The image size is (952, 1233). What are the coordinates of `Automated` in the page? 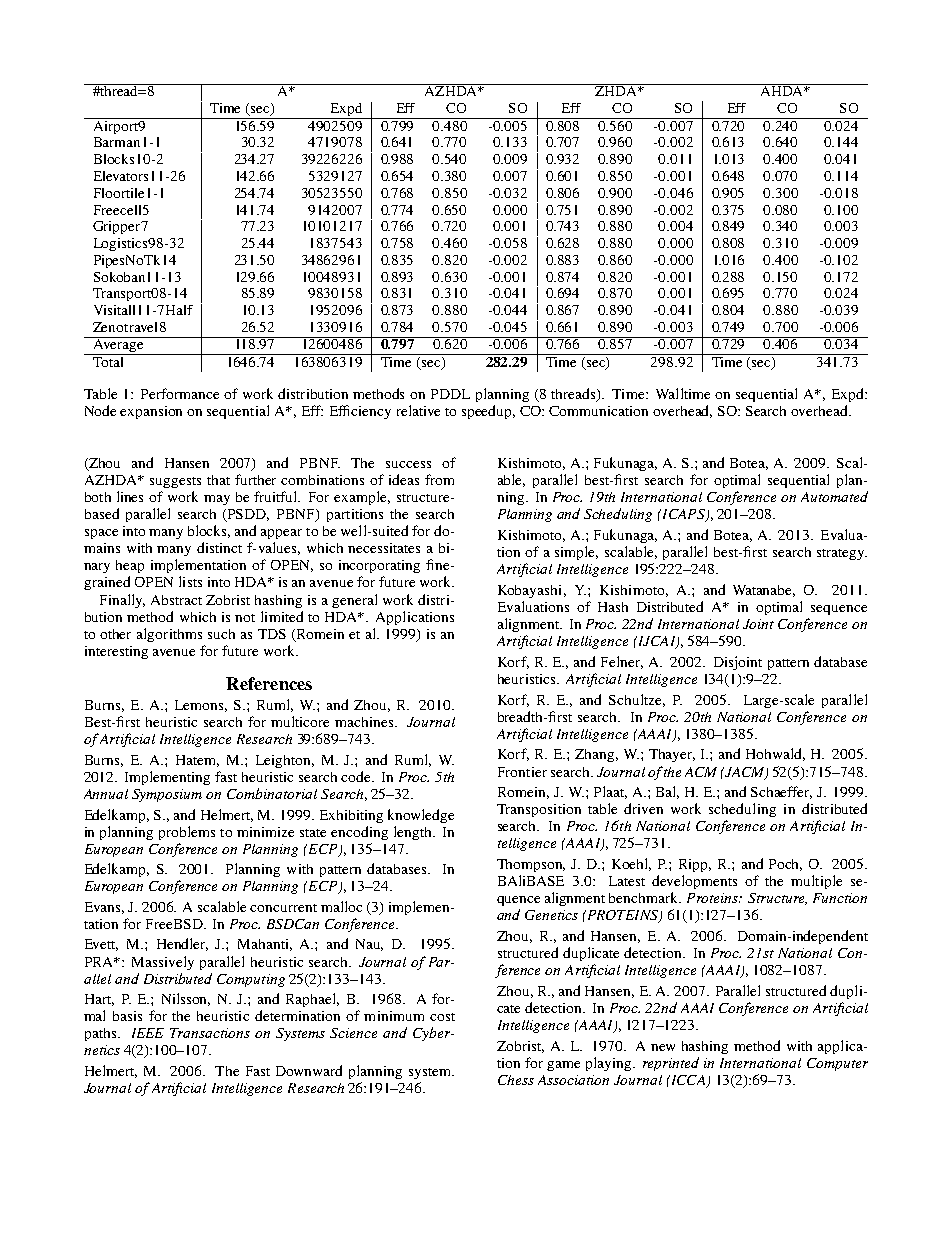 It's located at (834, 496).
